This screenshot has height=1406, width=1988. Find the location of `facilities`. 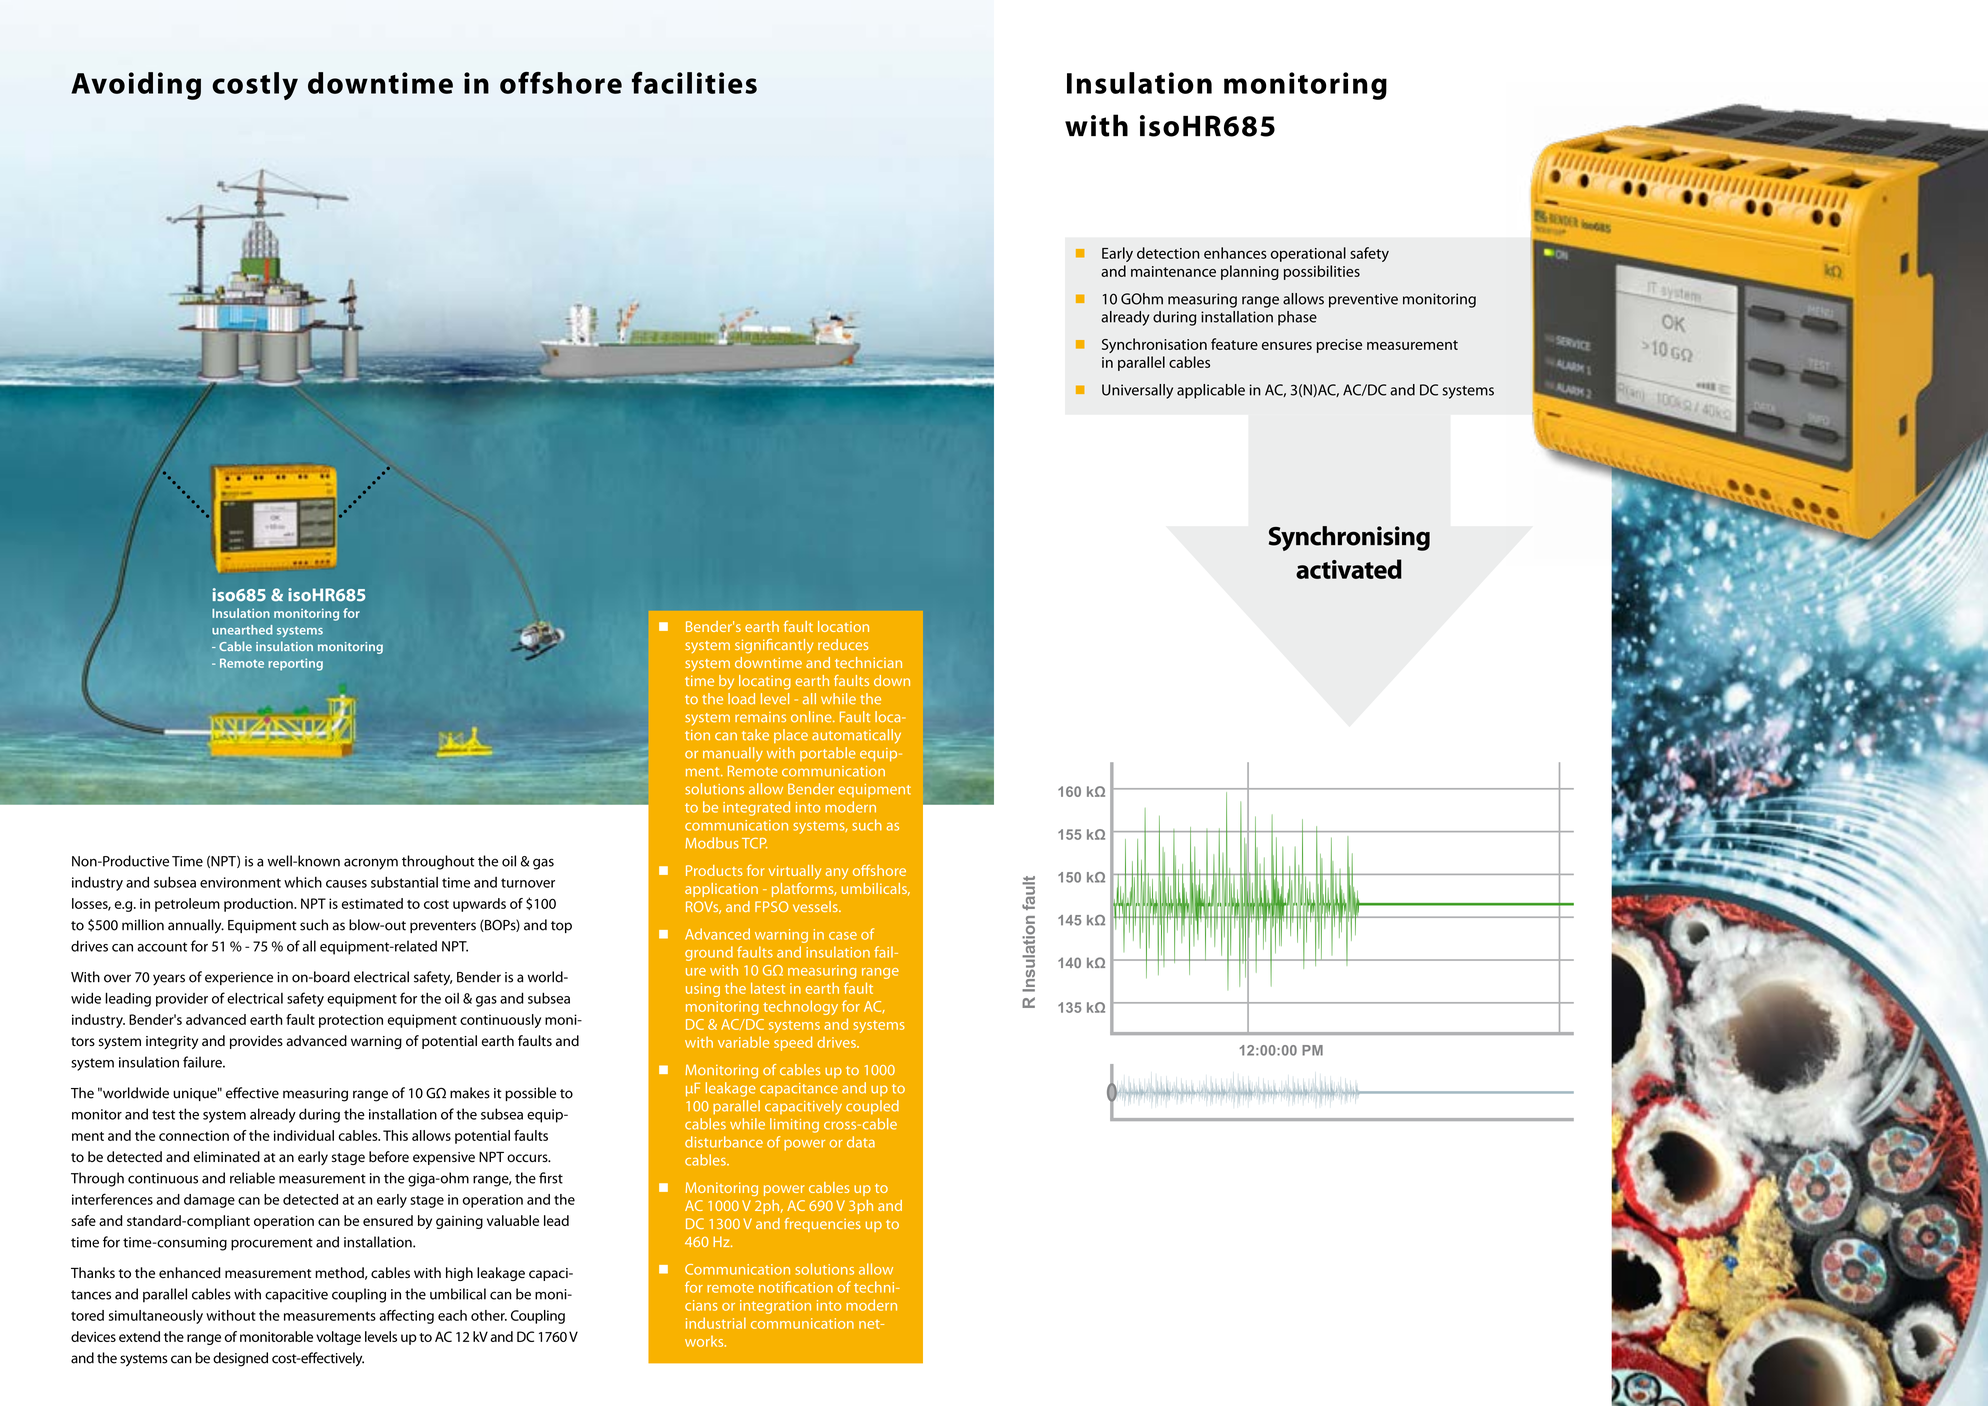

facilities is located at coordinates (694, 83).
